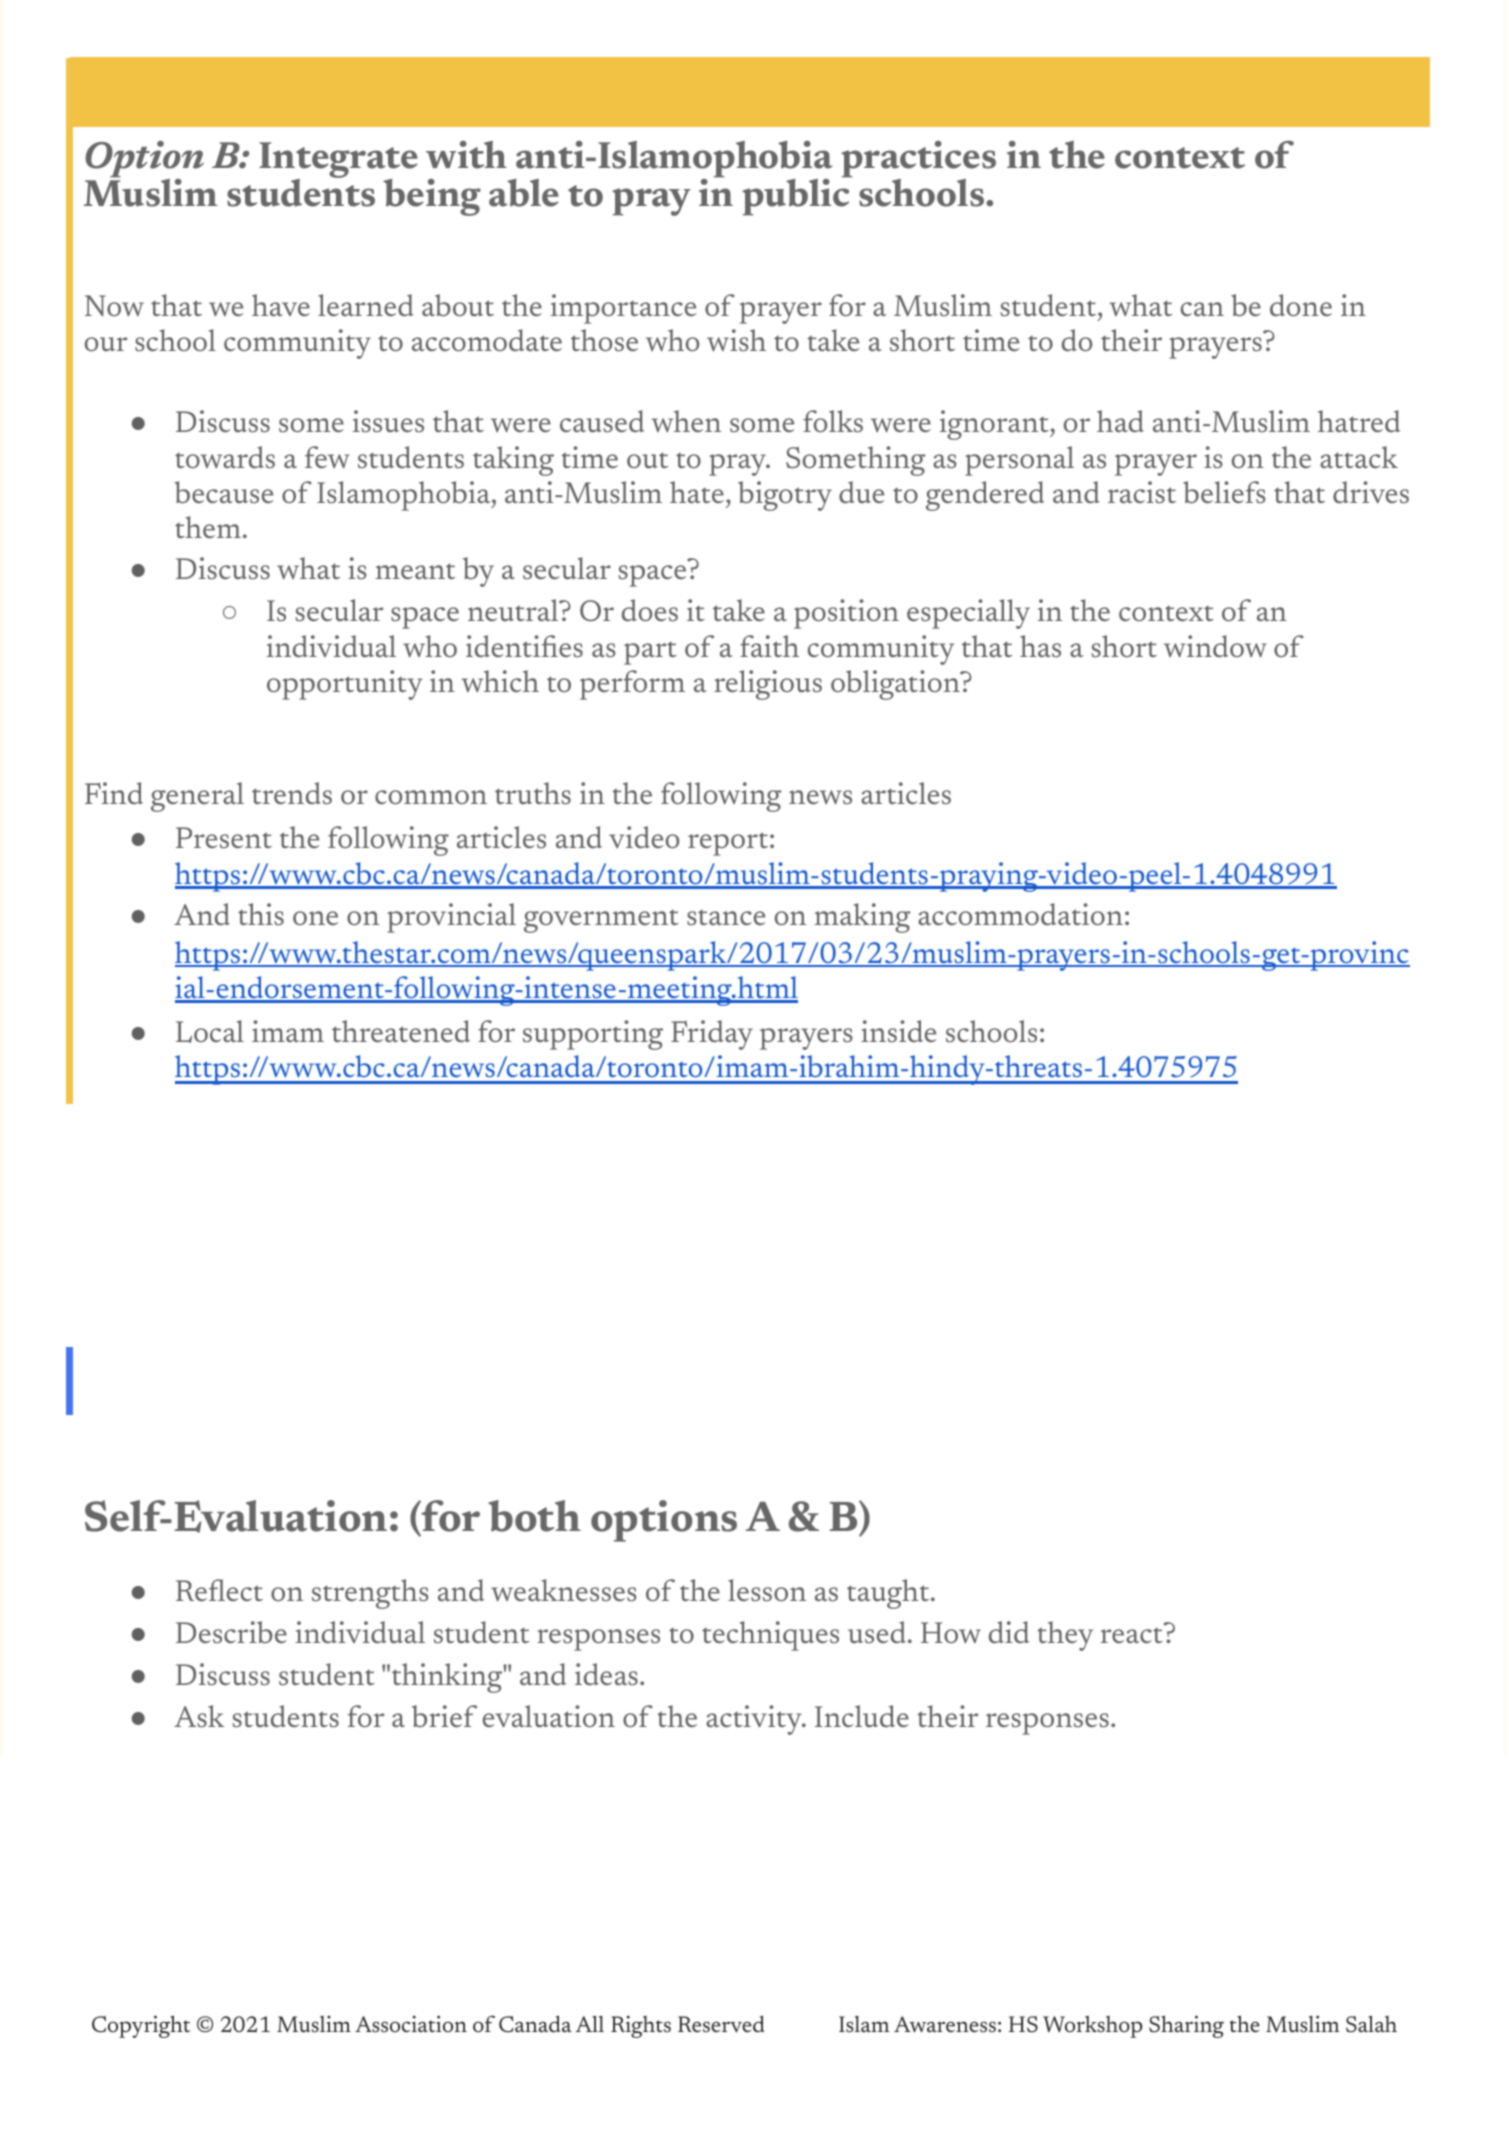  Describe the element at coordinates (797, 196) in the screenshot. I see `public` at that location.
